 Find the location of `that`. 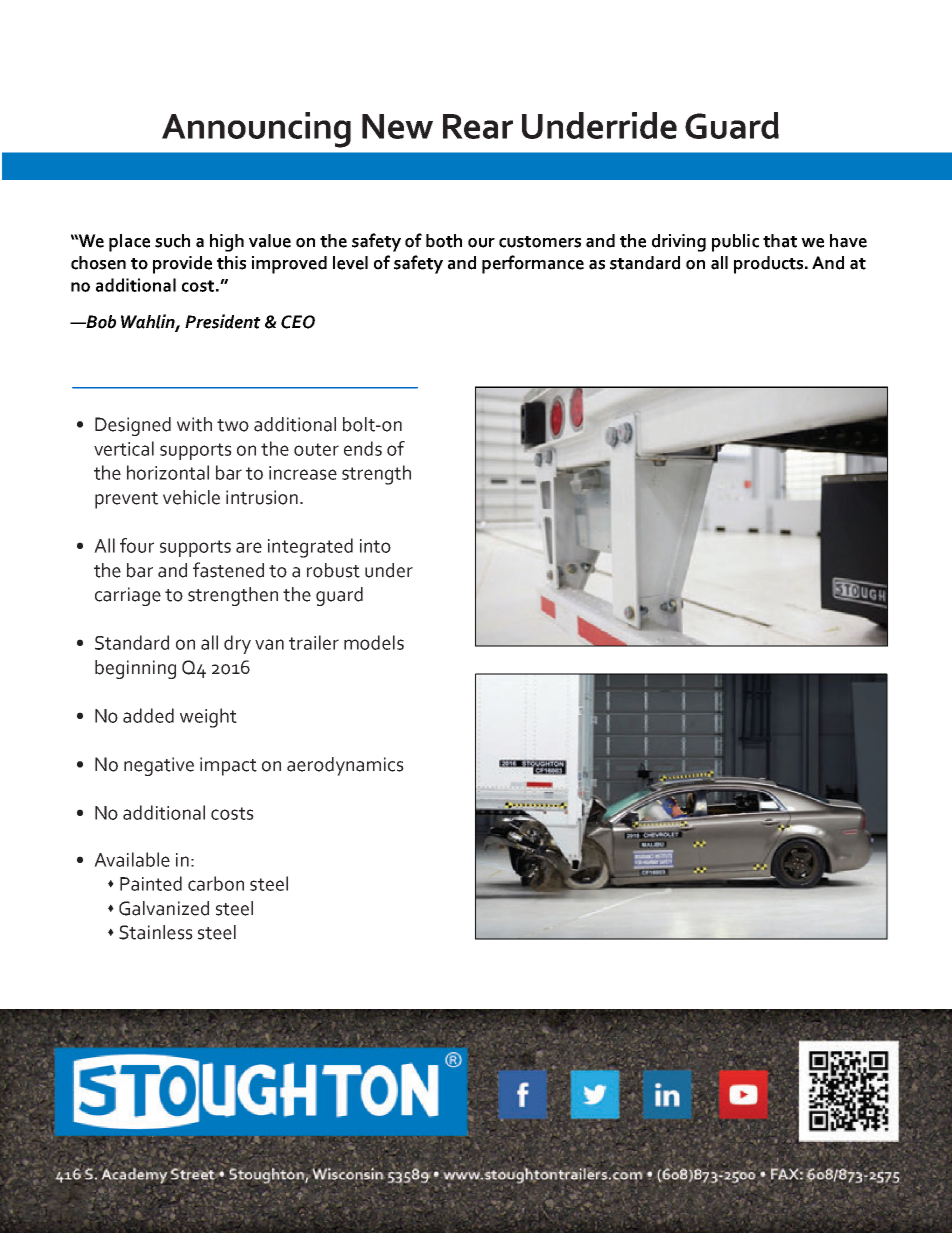

that is located at coordinates (780, 241).
